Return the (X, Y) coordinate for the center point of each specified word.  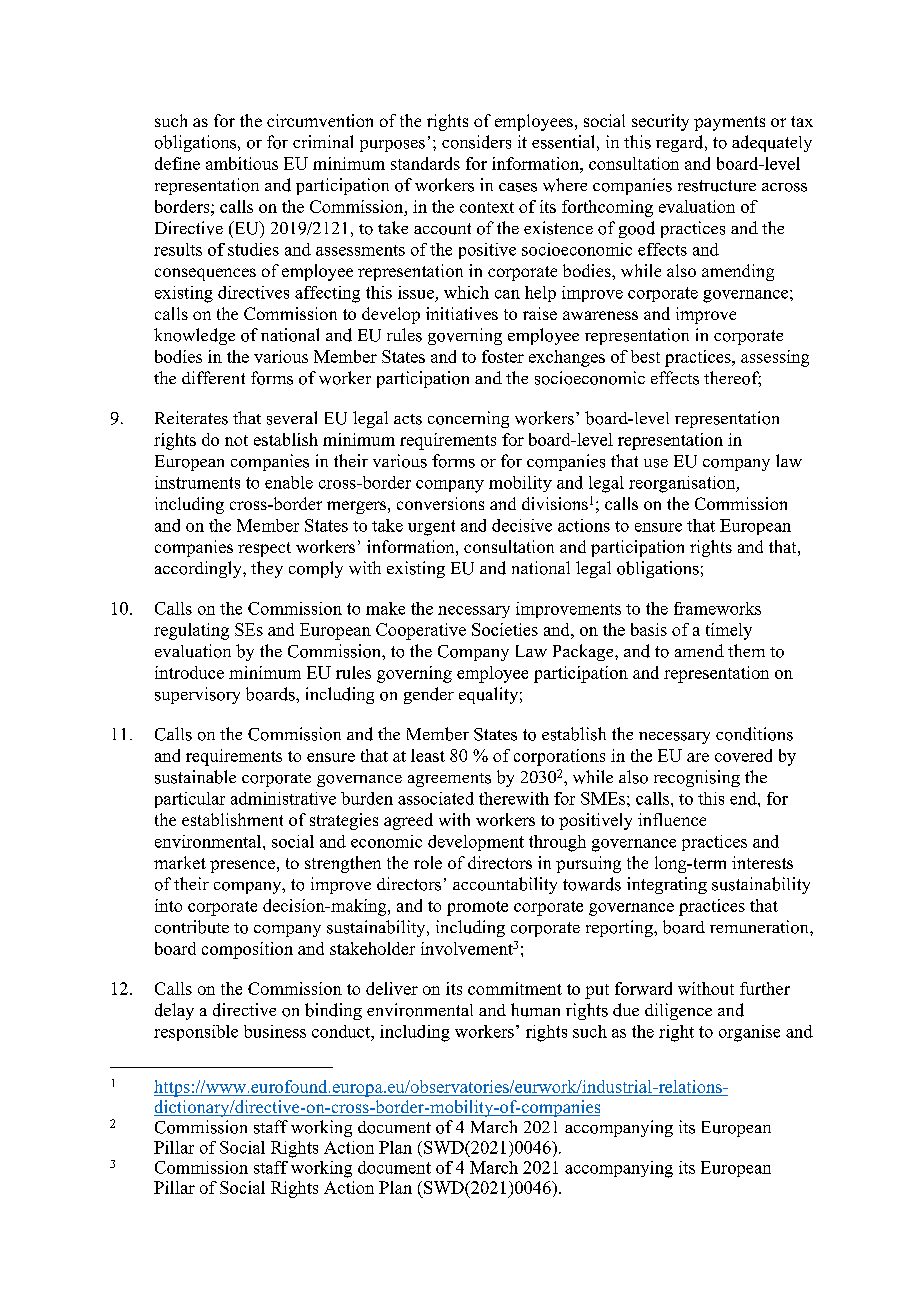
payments (729, 123)
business (275, 1031)
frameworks (717, 608)
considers (476, 142)
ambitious (242, 163)
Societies (505, 629)
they (267, 569)
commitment (515, 988)
